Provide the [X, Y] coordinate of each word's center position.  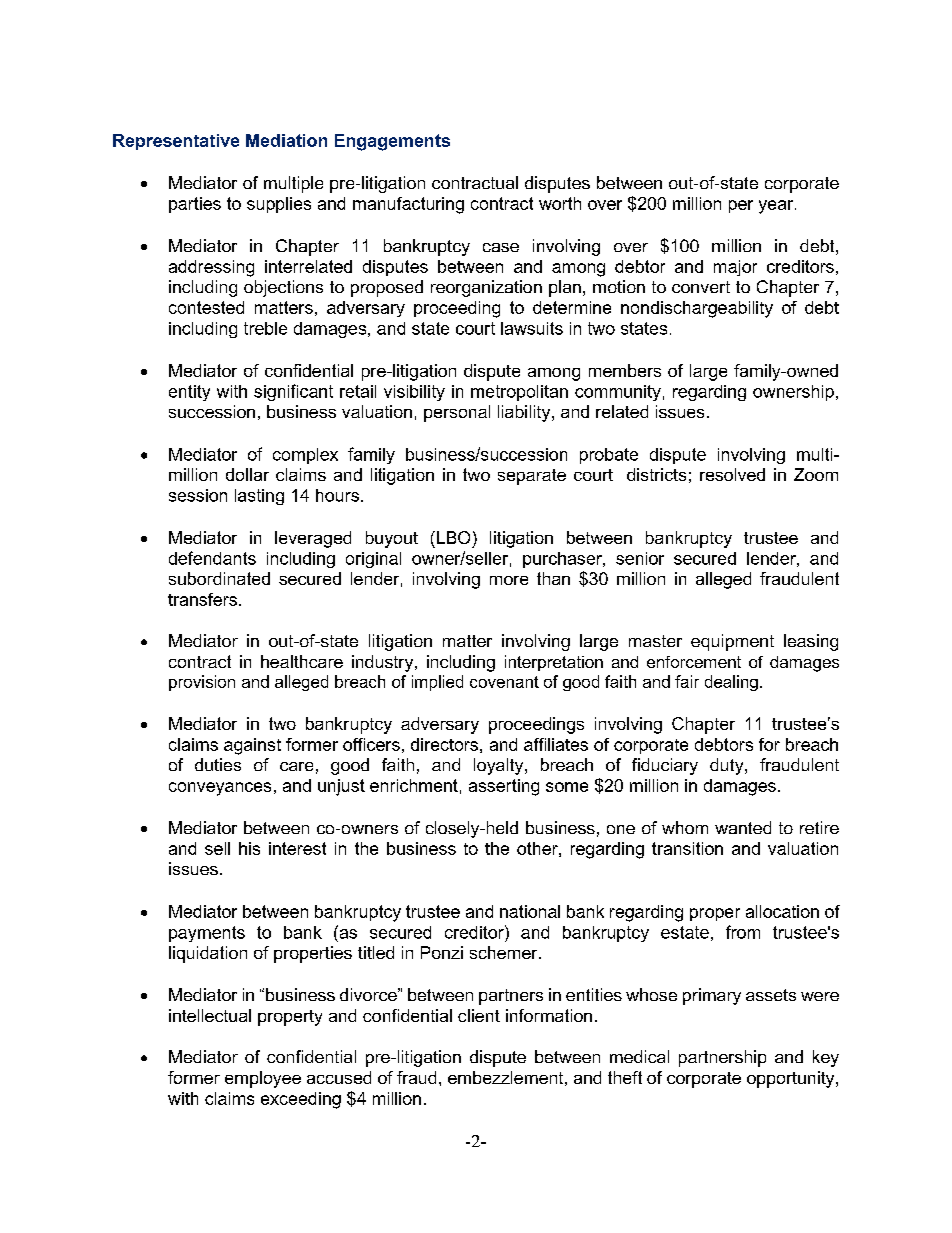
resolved [732, 474]
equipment [732, 642]
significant [293, 392]
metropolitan [519, 393]
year [777, 207]
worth [560, 203]
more [509, 580]
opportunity [792, 1079]
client [479, 1015]
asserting [504, 787]
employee [263, 1079]
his [249, 848]
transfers [202, 599]
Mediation [286, 140]
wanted [743, 827]
